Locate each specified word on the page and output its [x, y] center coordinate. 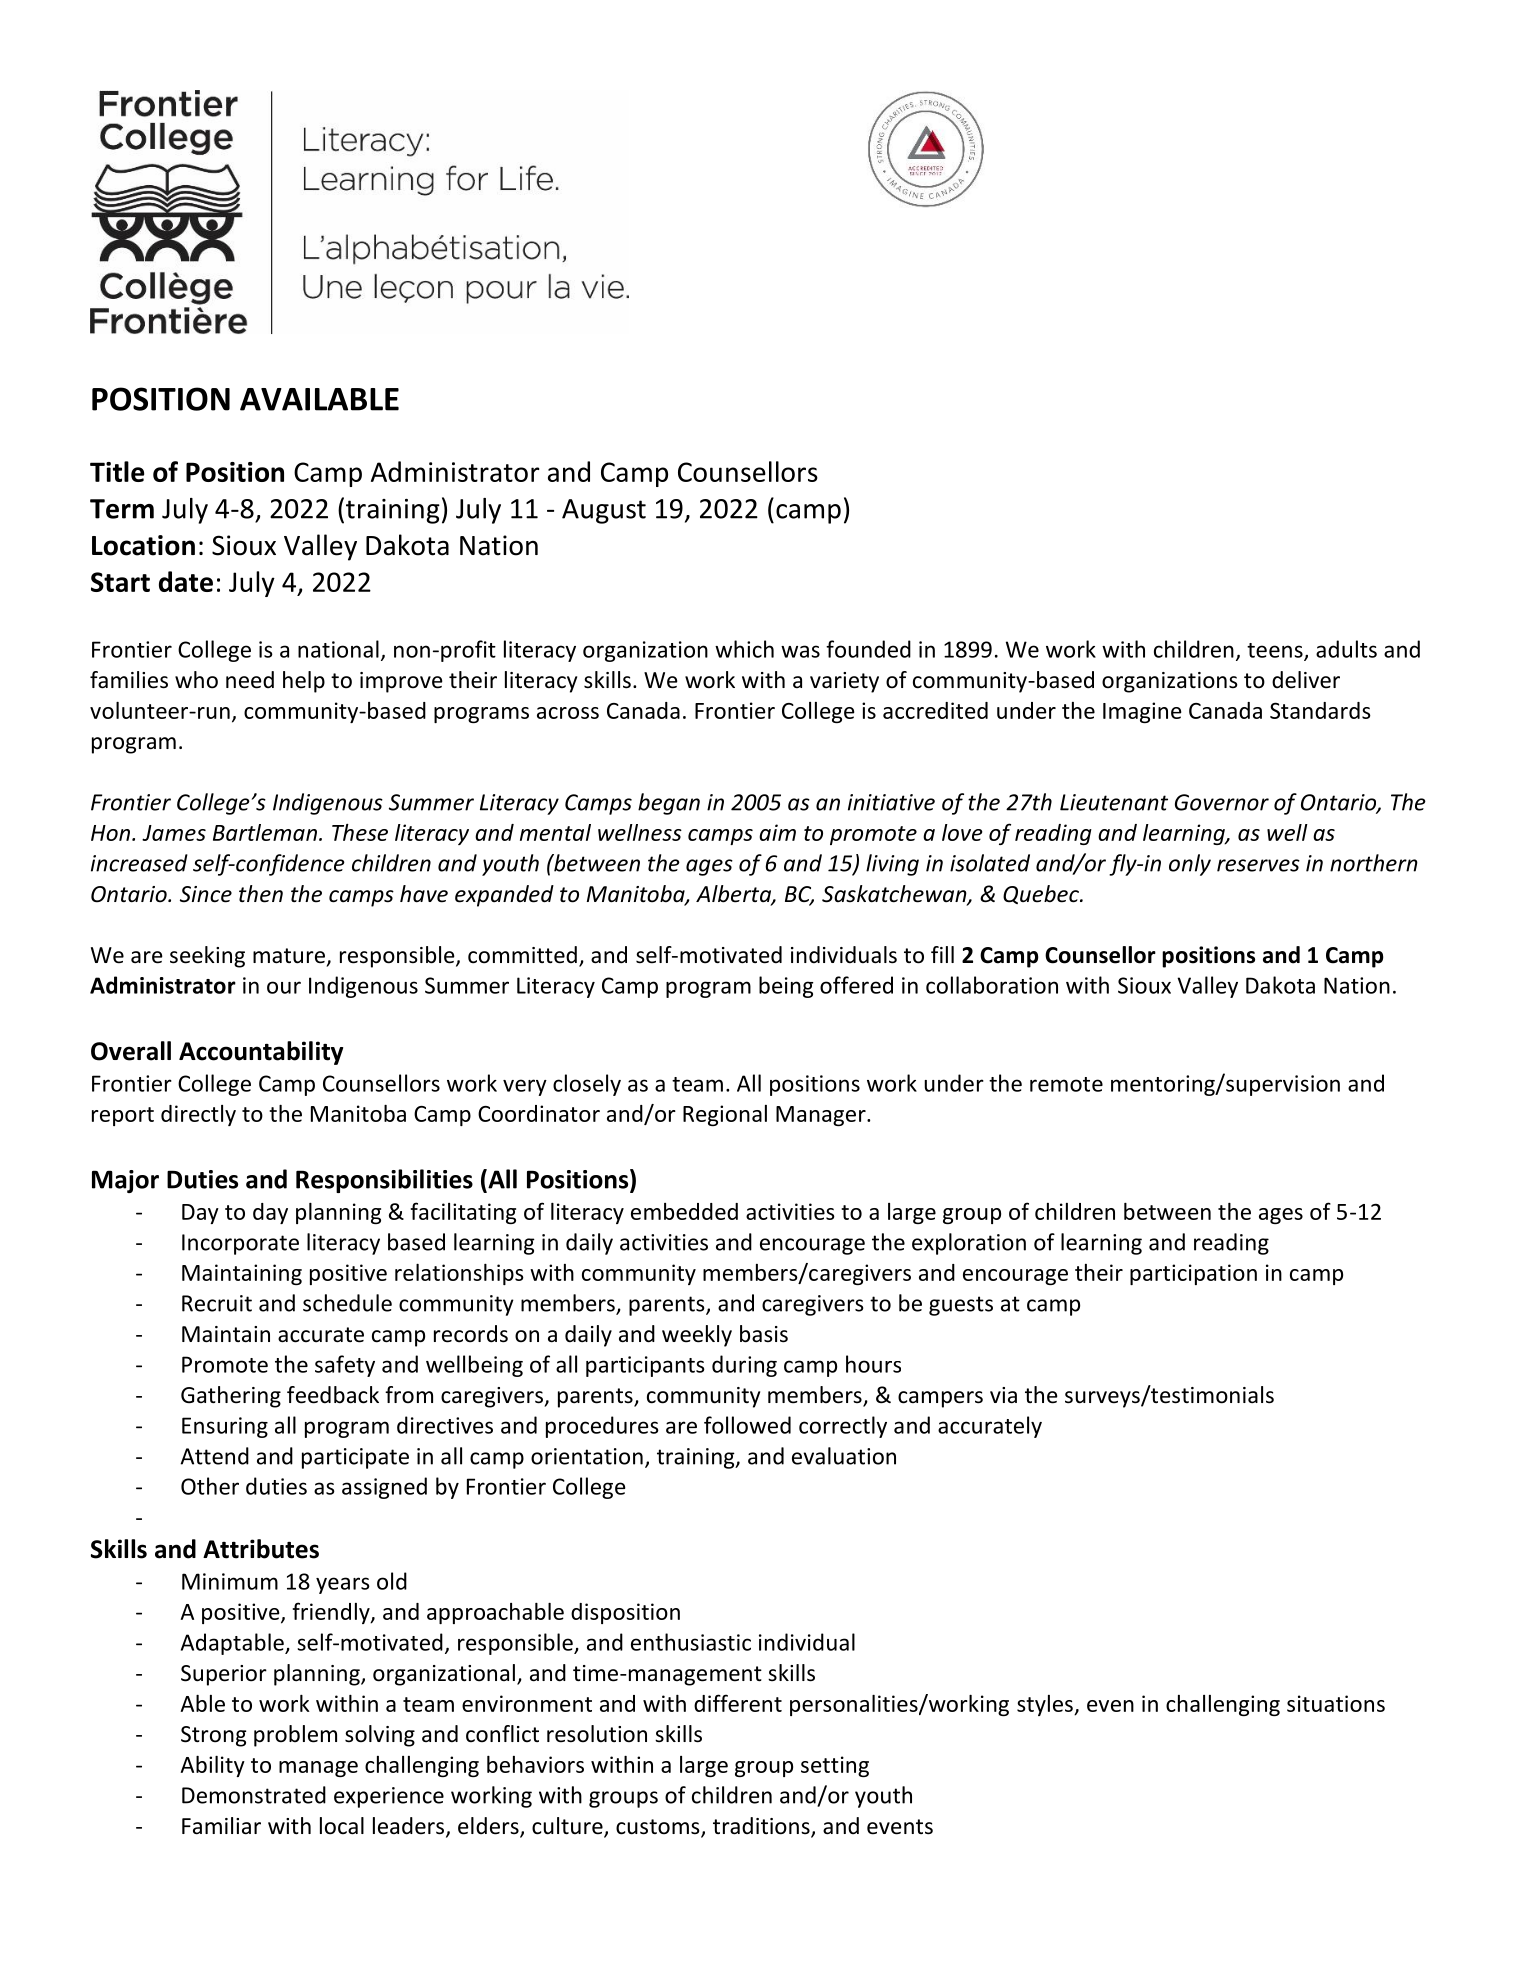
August [604, 511]
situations [1336, 1703]
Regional [725, 1115]
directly [198, 1115]
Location [143, 545]
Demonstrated [254, 1795]
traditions [762, 1827]
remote [1066, 1084]
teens [1276, 651]
